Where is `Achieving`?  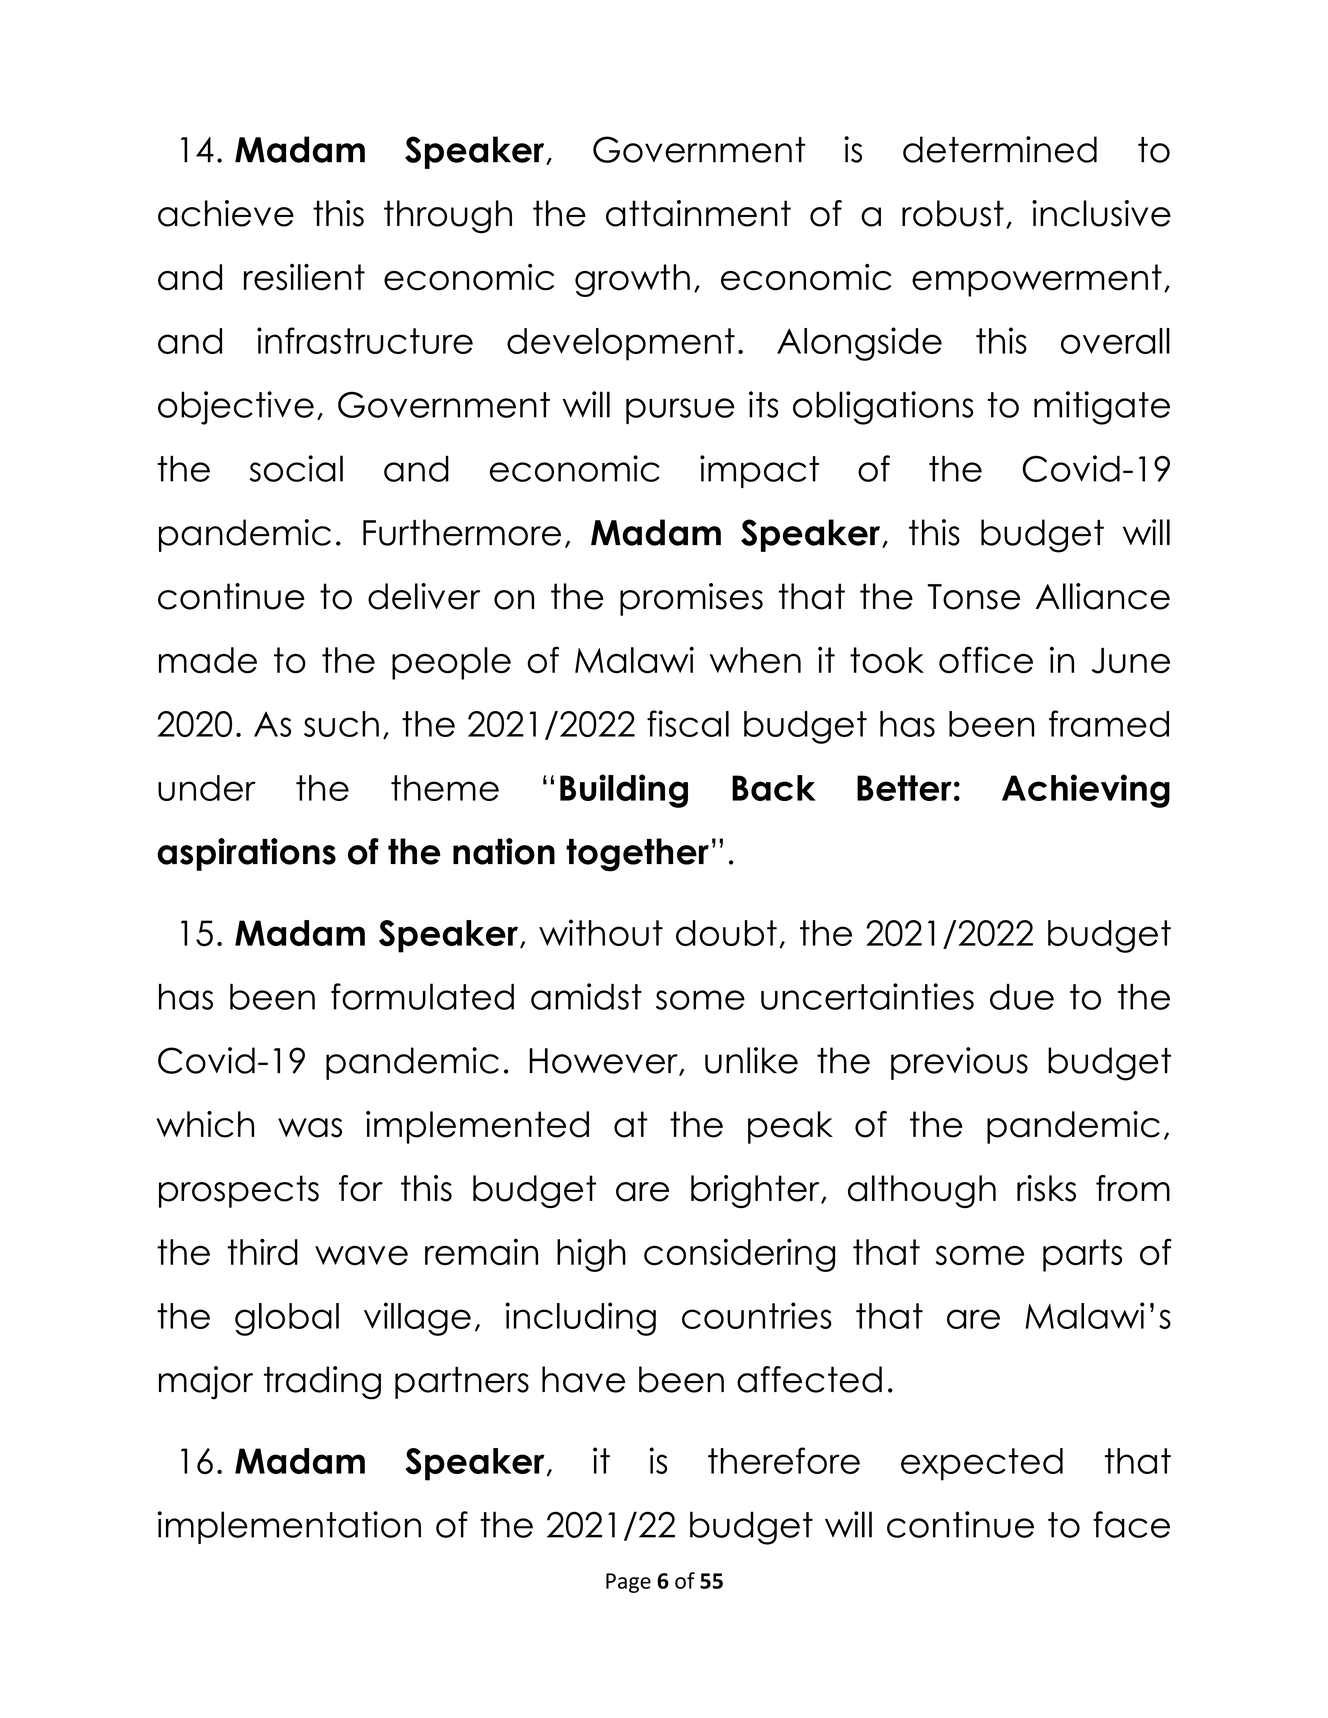
Achieving is located at coordinates (1086, 791).
